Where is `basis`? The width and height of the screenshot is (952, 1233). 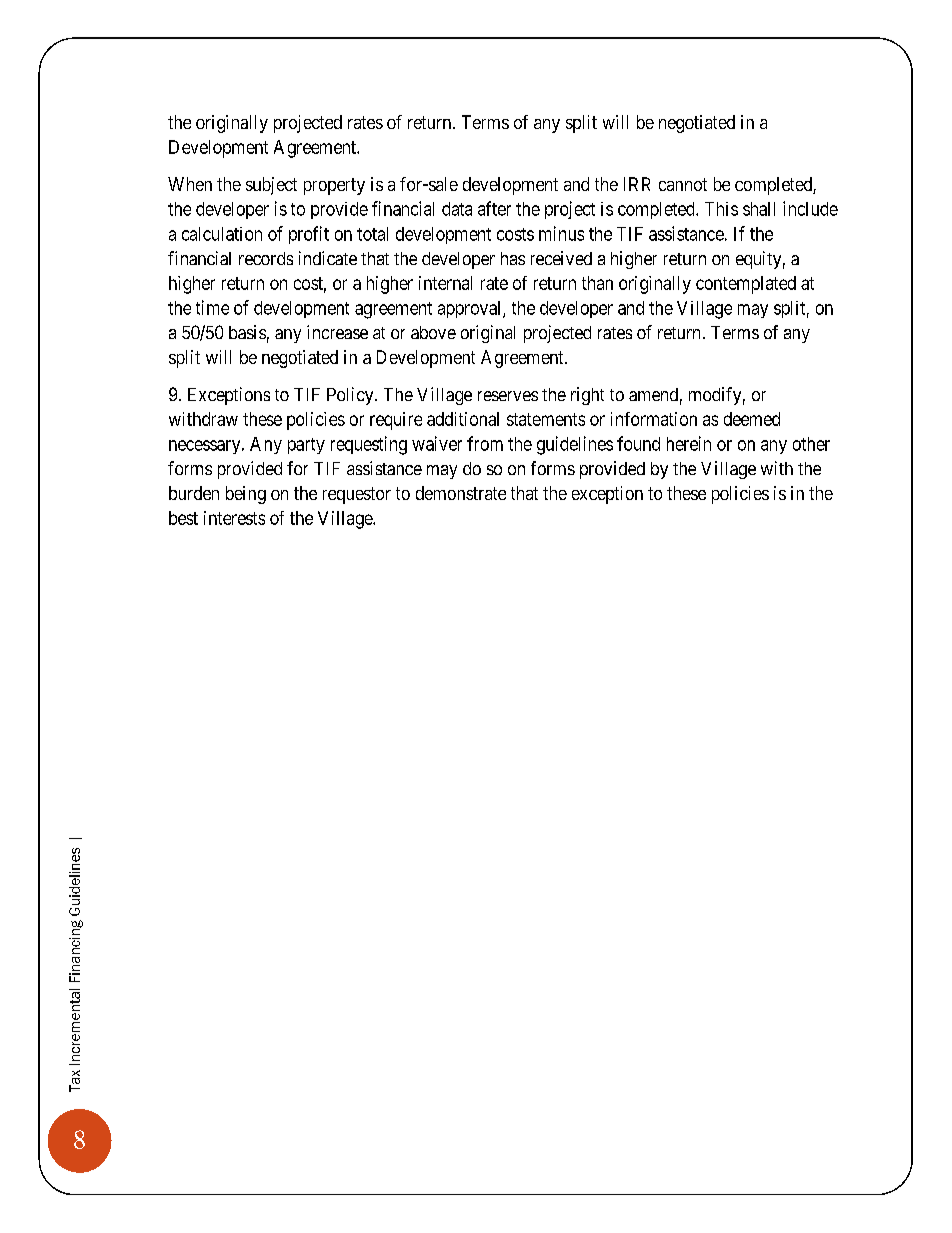
basis is located at coordinates (247, 332).
